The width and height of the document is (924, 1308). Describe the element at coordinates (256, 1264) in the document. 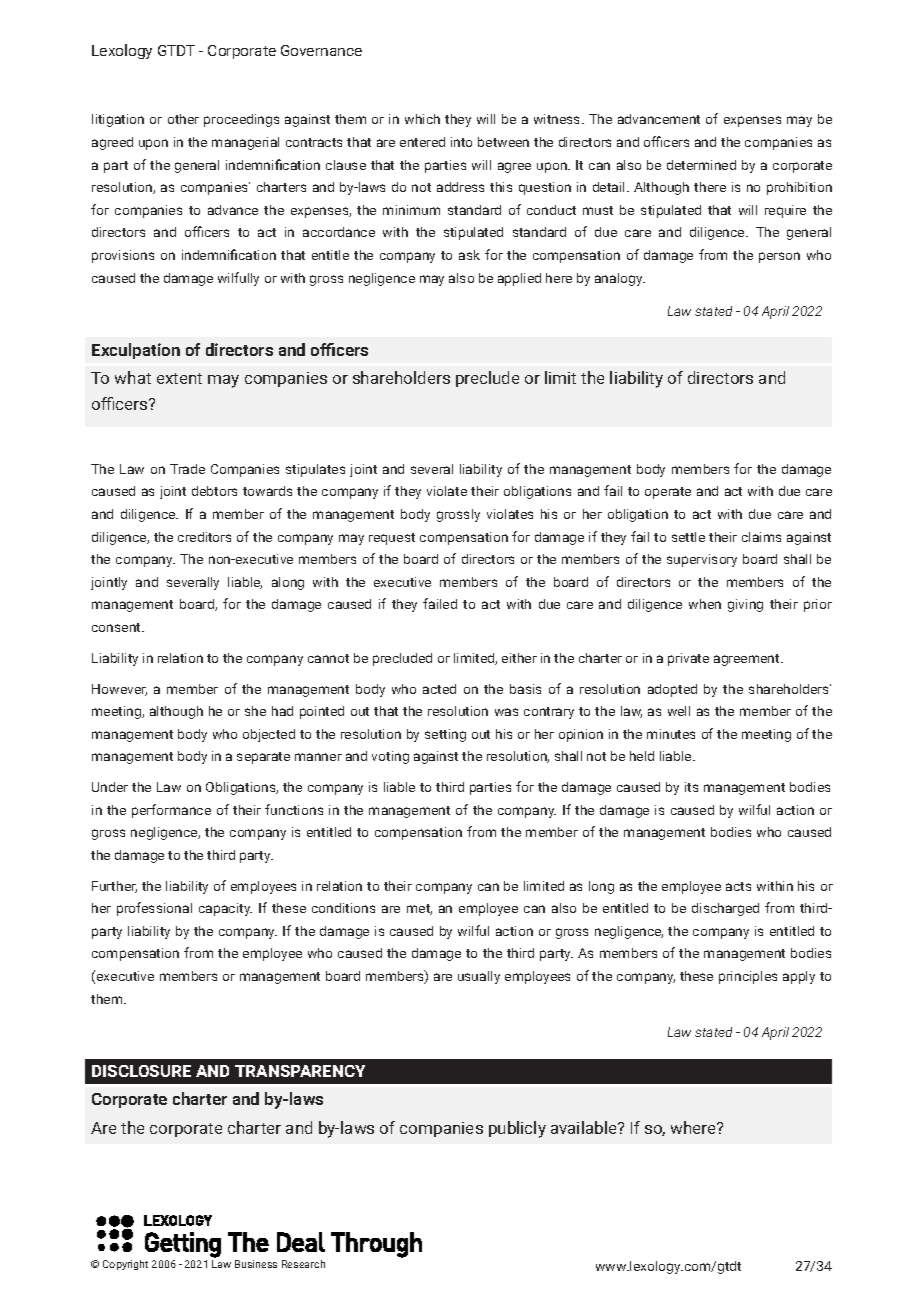

I see `Business` at that location.
